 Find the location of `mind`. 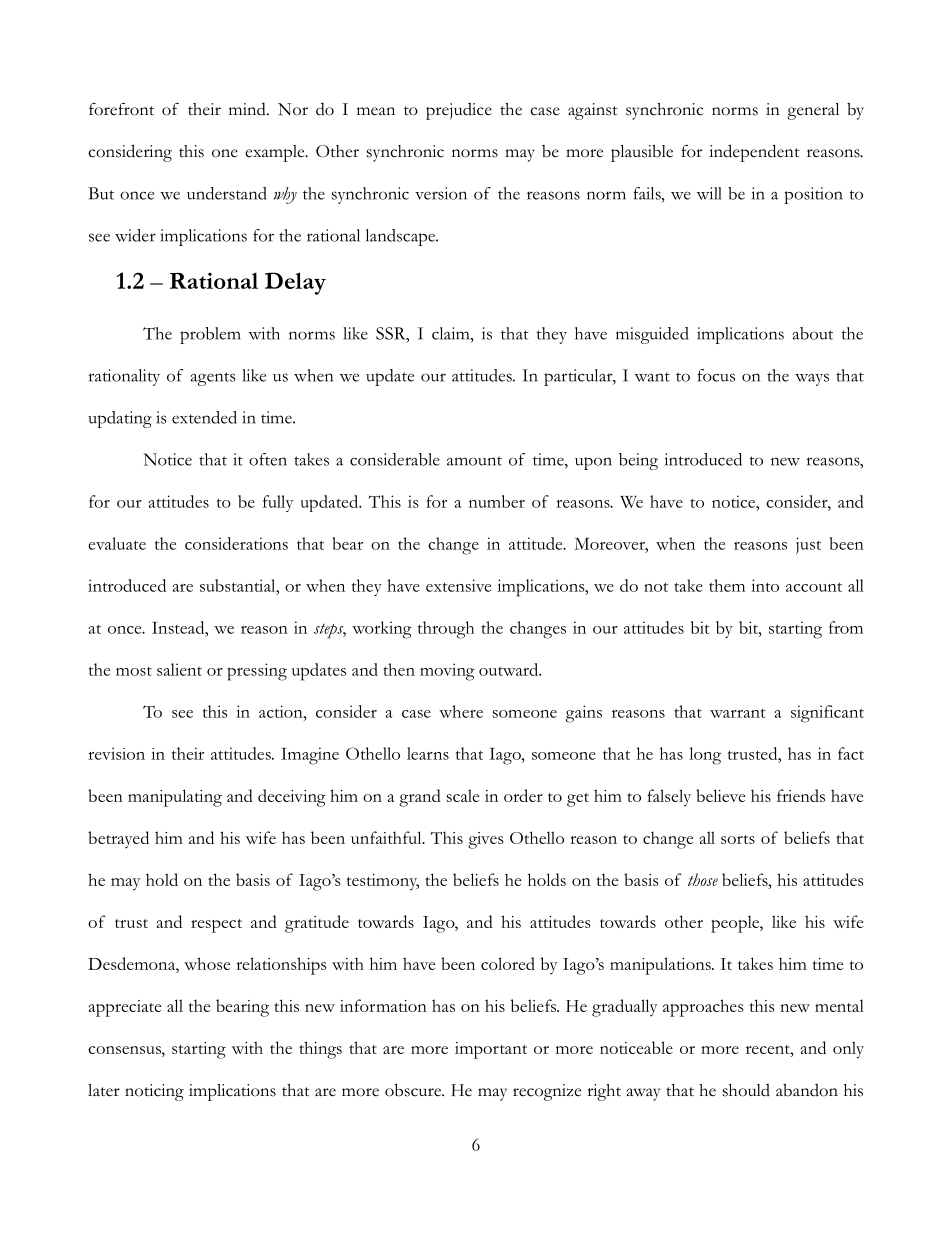

mind is located at coordinates (248, 109).
